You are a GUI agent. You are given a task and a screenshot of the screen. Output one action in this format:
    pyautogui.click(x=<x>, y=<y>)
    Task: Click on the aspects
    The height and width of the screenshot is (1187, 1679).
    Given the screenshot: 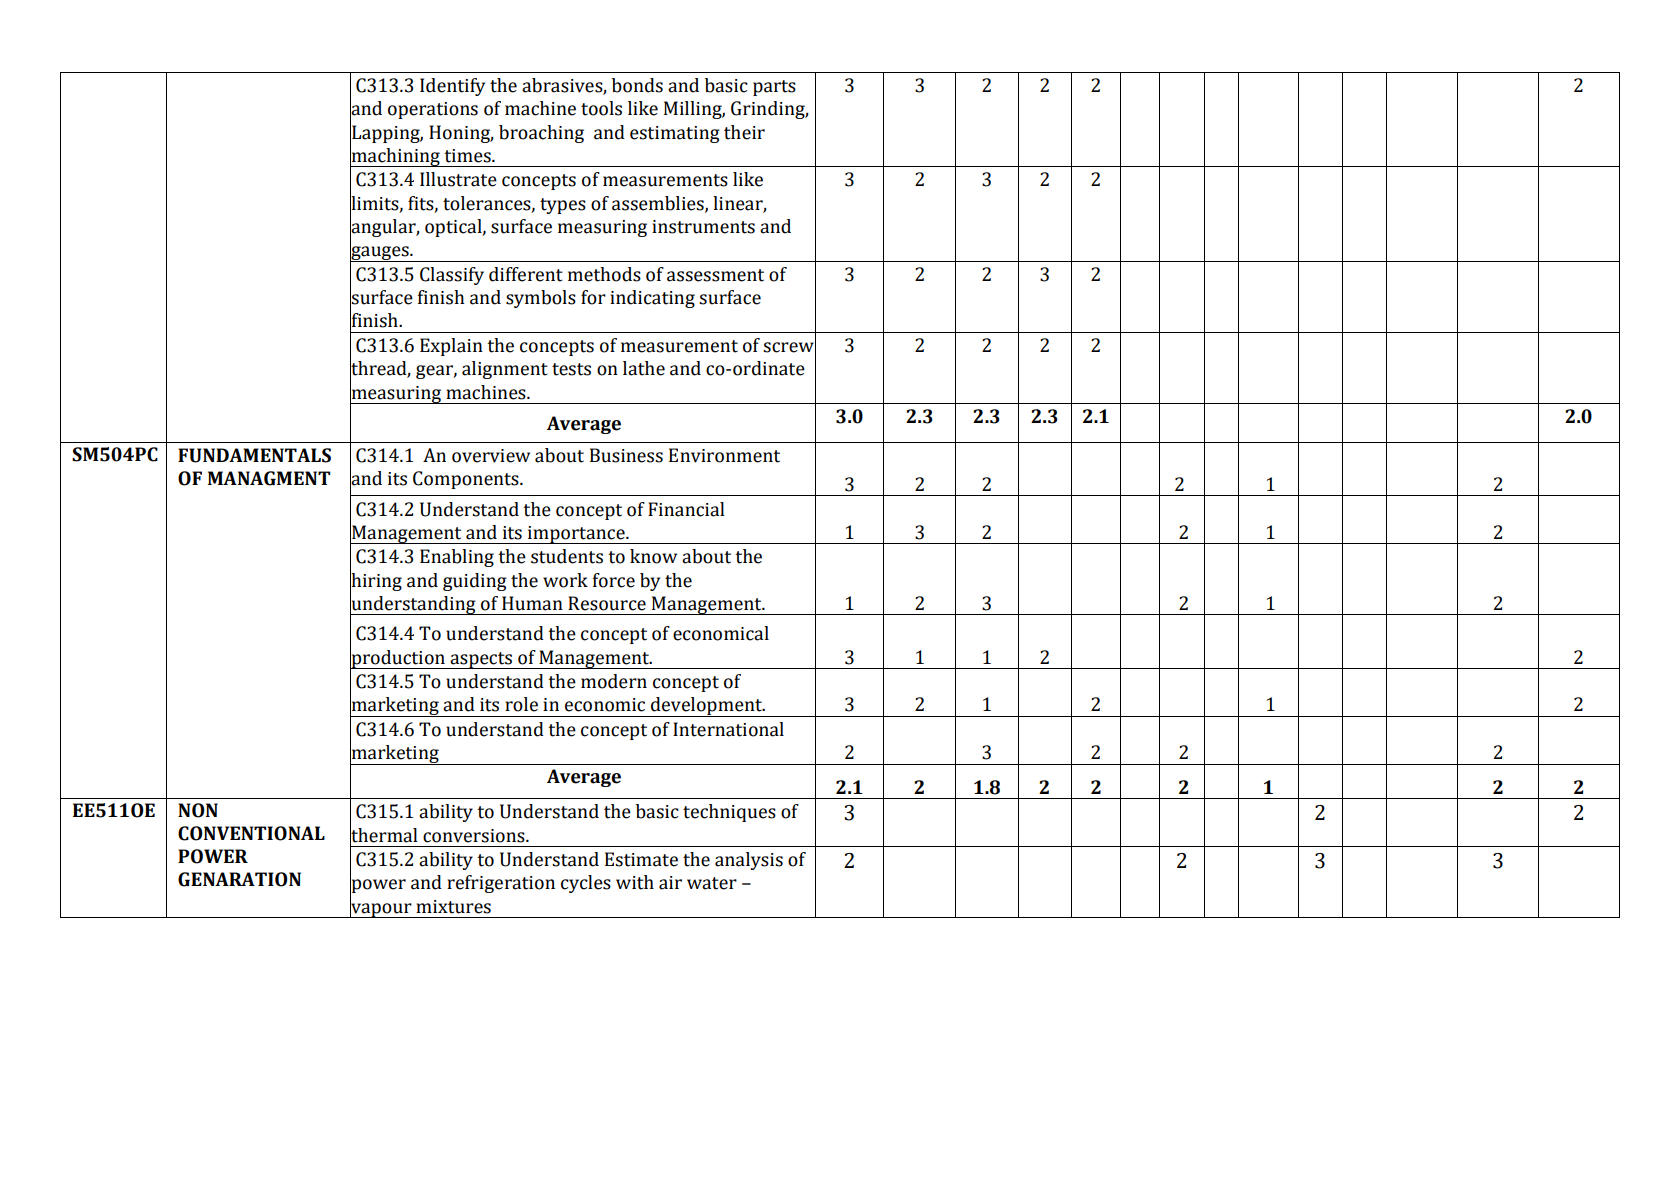 What is the action you would take?
    pyautogui.click(x=481, y=660)
